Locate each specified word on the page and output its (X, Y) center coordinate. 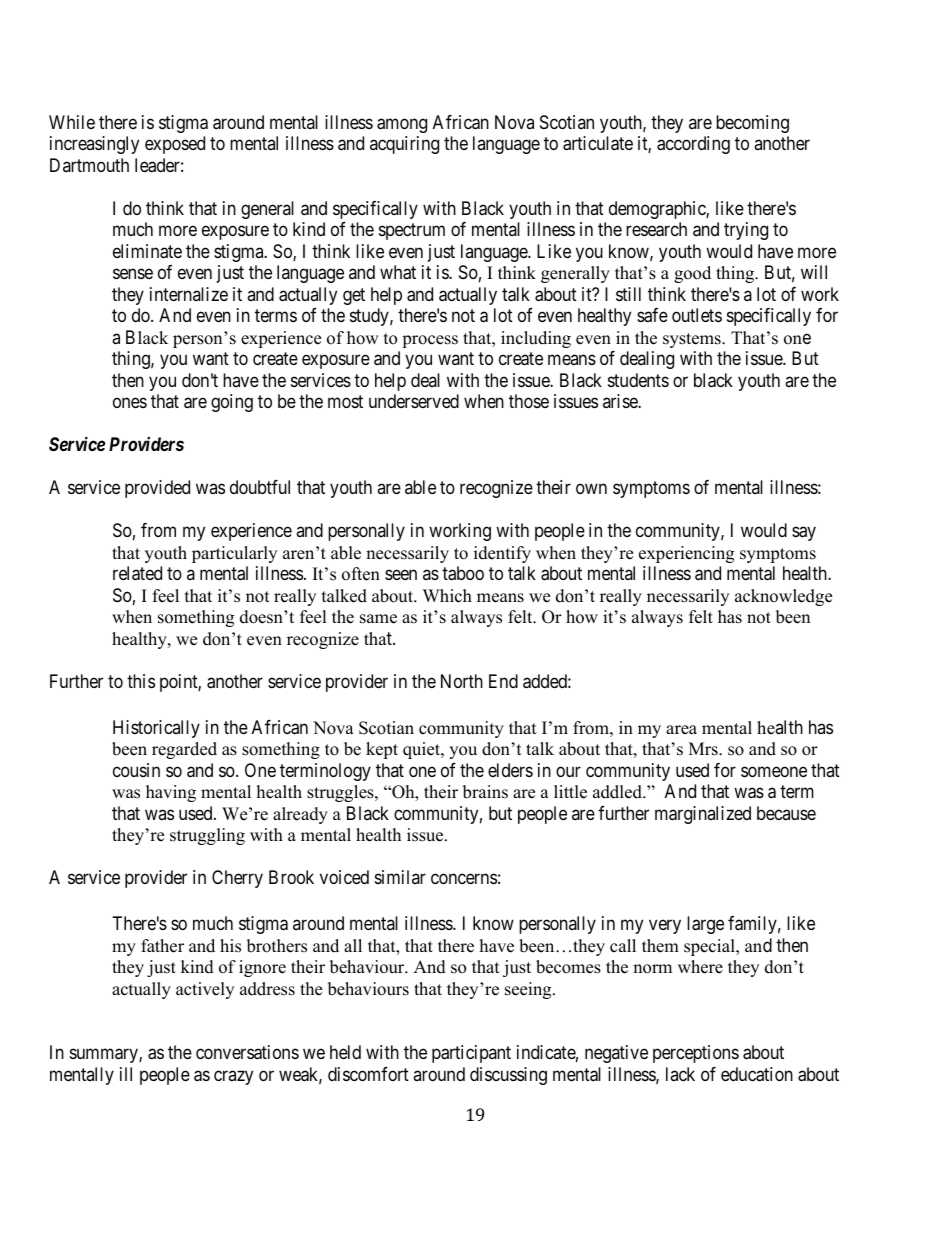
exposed (175, 145)
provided (157, 489)
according (693, 145)
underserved (414, 401)
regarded (184, 750)
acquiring (404, 145)
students (638, 380)
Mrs (704, 749)
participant (471, 1054)
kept (382, 750)
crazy (233, 1077)
